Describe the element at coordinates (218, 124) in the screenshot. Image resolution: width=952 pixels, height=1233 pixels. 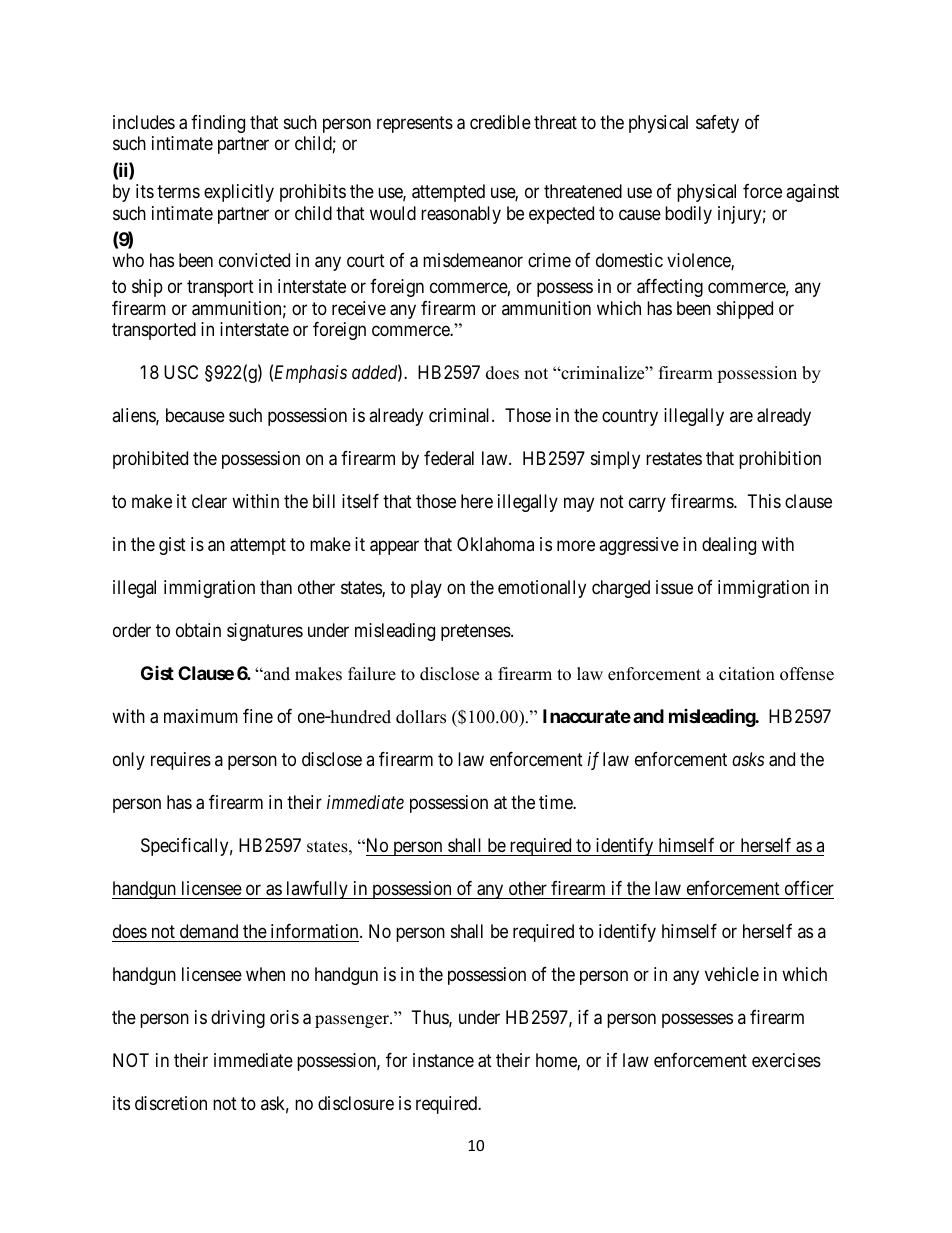
I see `finding` at that location.
